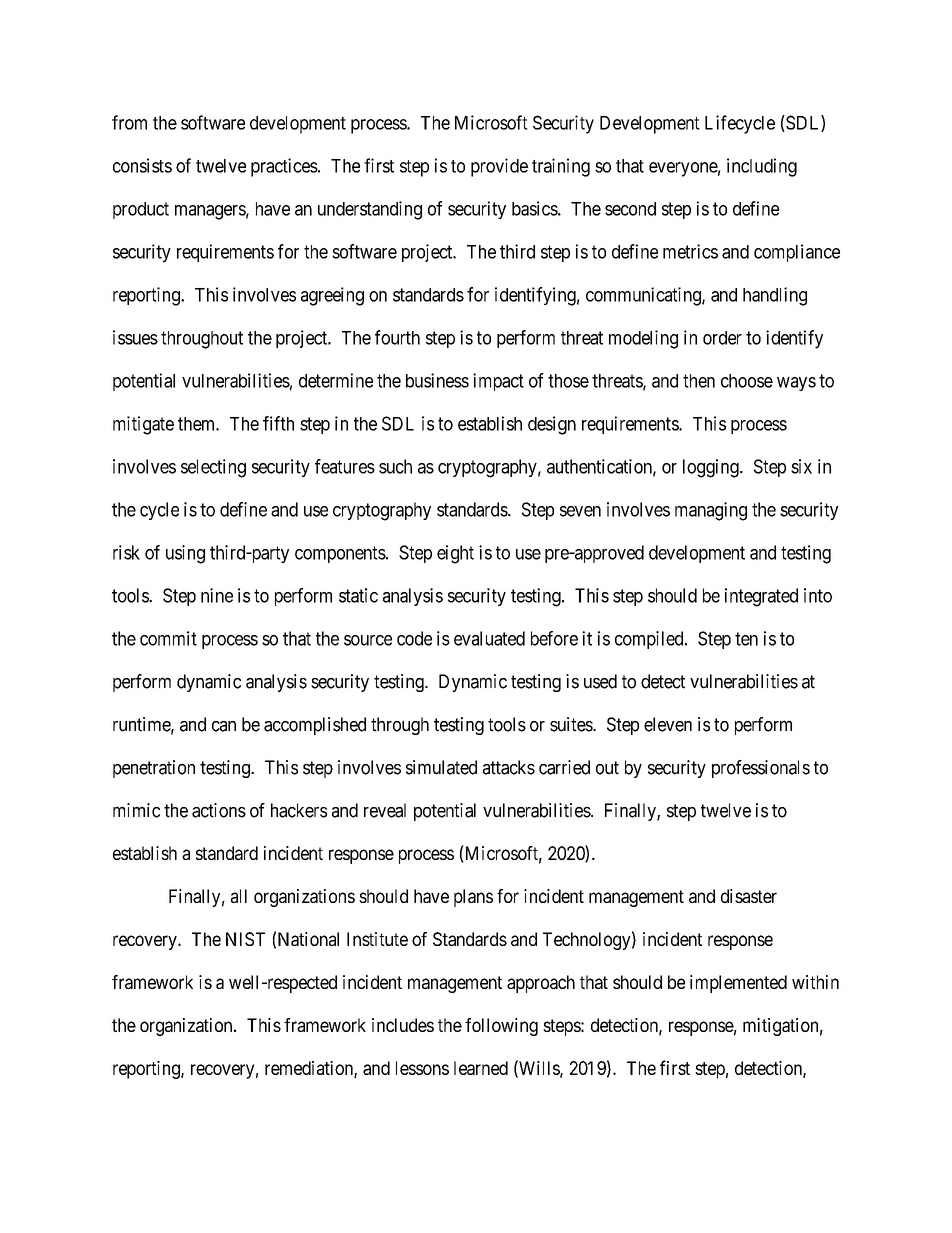 The height and width of the screenshot is (1233, 952). Describe the element at coordinates (245, 939) in the screenshot. I see `NIST` at that location.
